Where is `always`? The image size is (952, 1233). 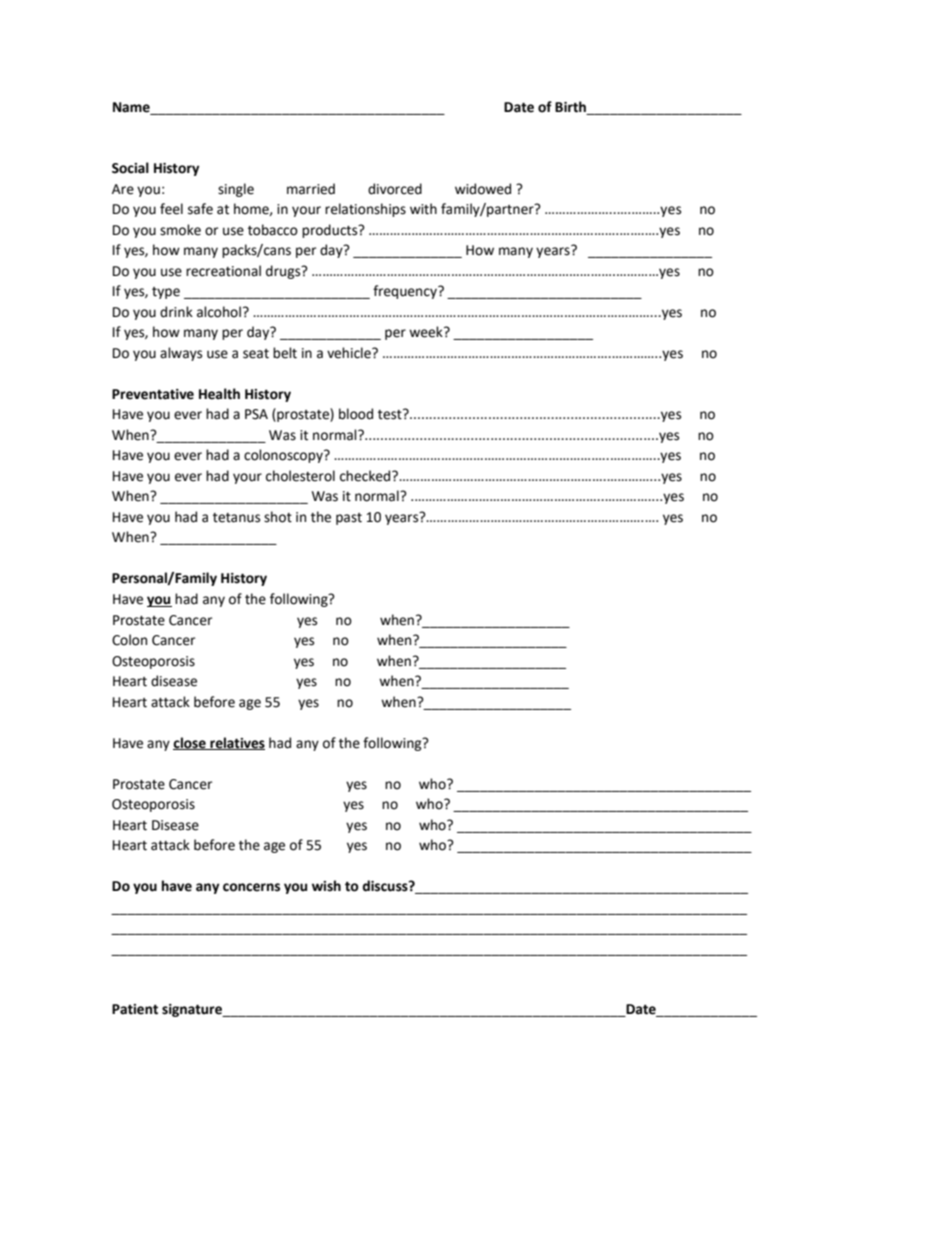
always is located at coordinates (181, 354).
